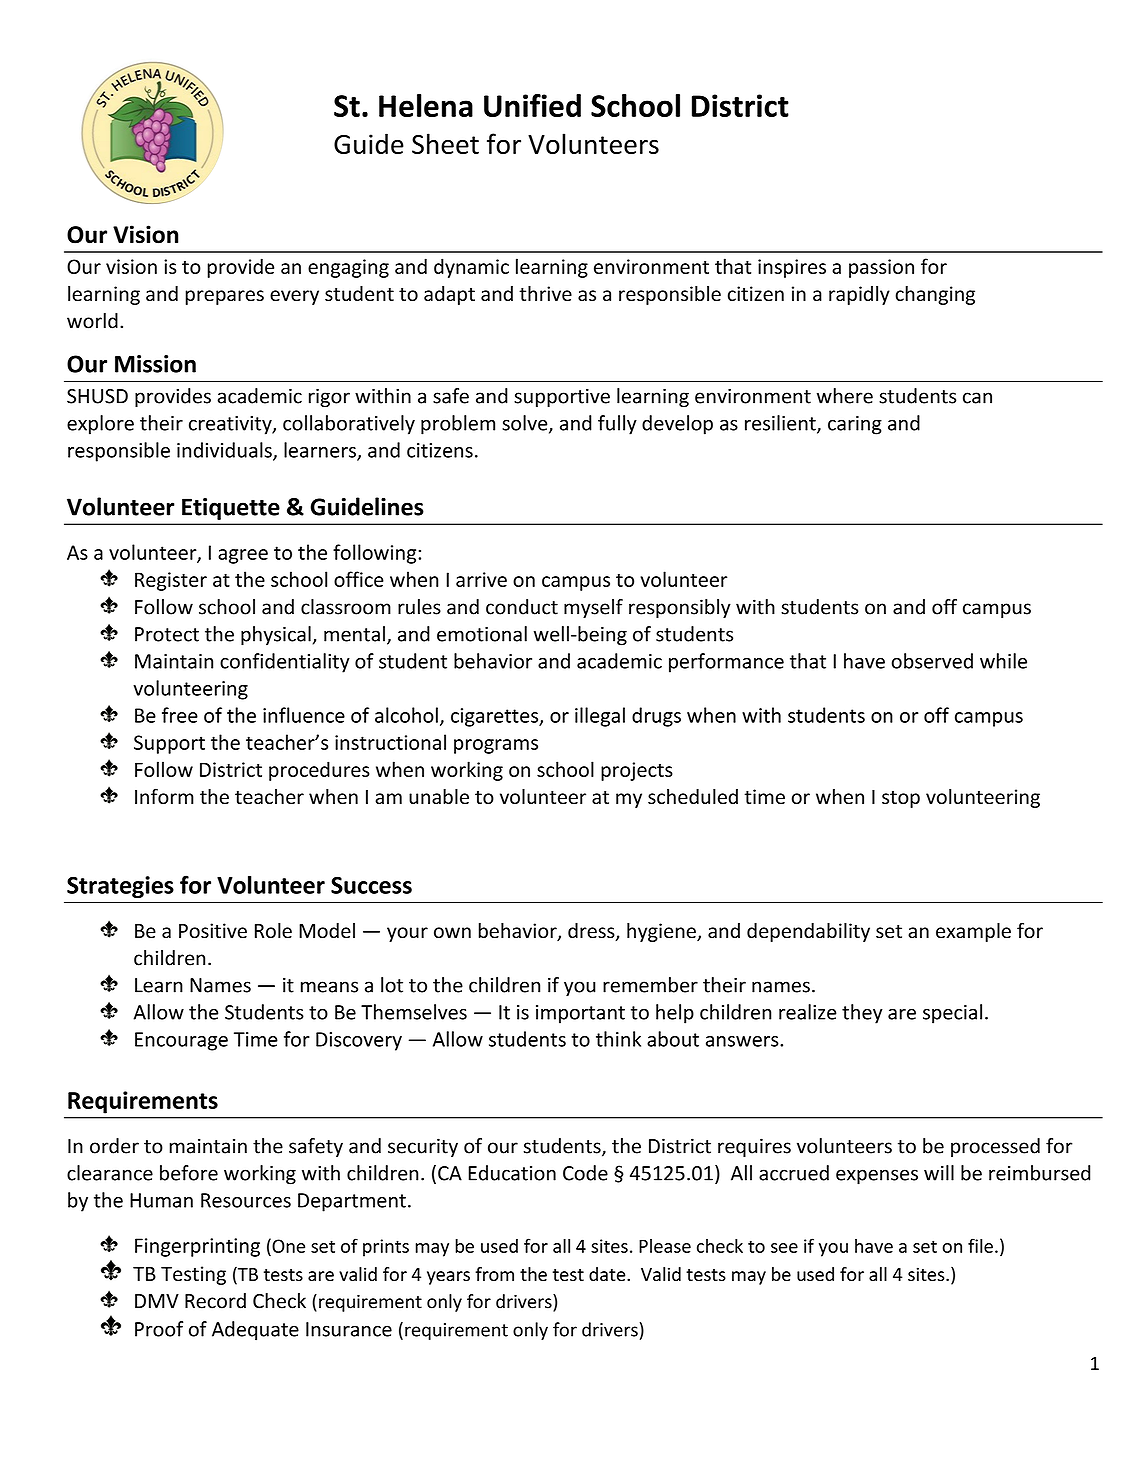 This image has height=1467, width=1133. Describe the element at coordinates (526, 424) in the image. I see `solve` at that location.
